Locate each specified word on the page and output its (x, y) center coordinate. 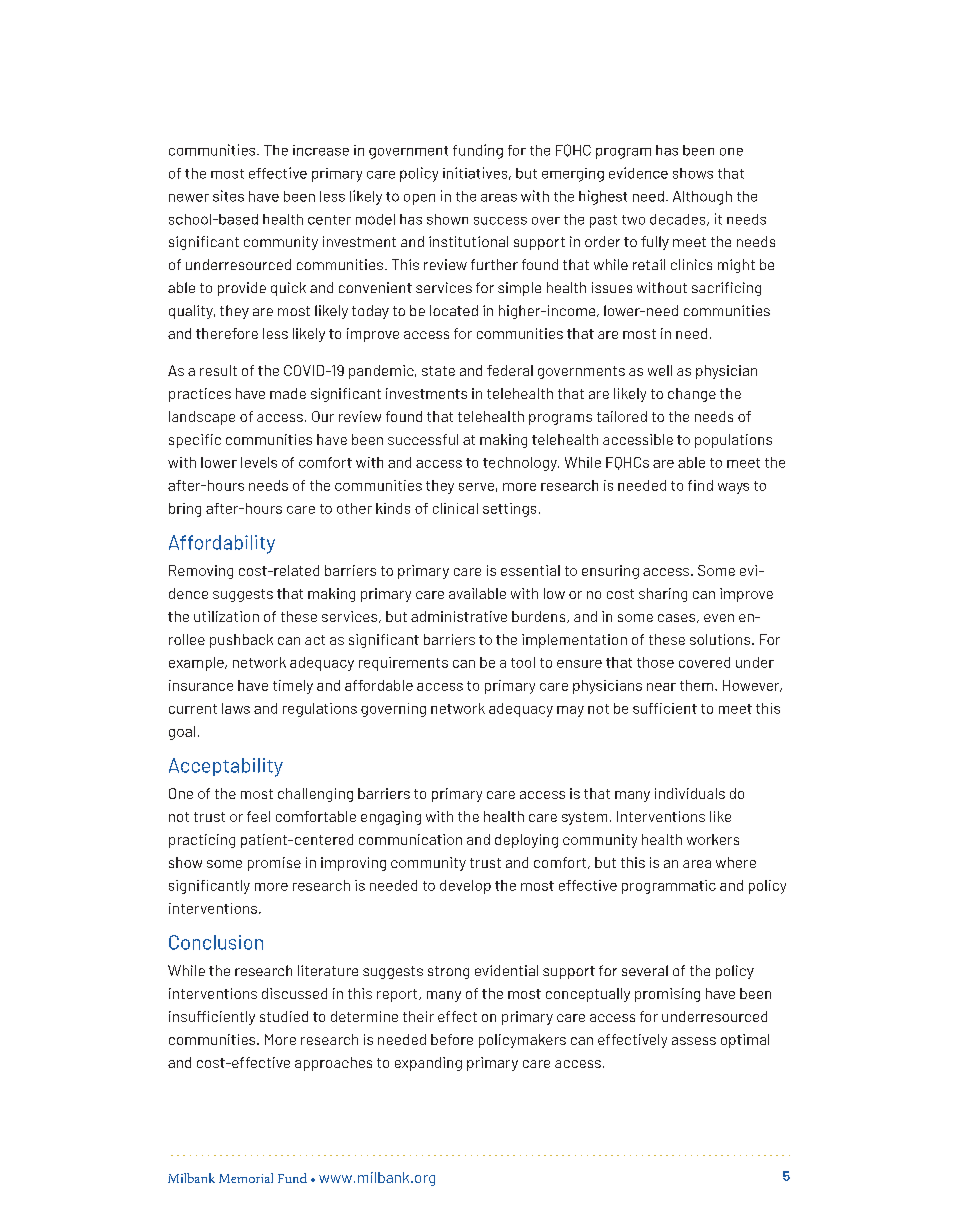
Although (702, 198)
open (419, 199)
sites (228, 196)
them (698, 685)
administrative (459, 616)
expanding (428, 1064)
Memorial (246, 1178)
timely (293, 687)
